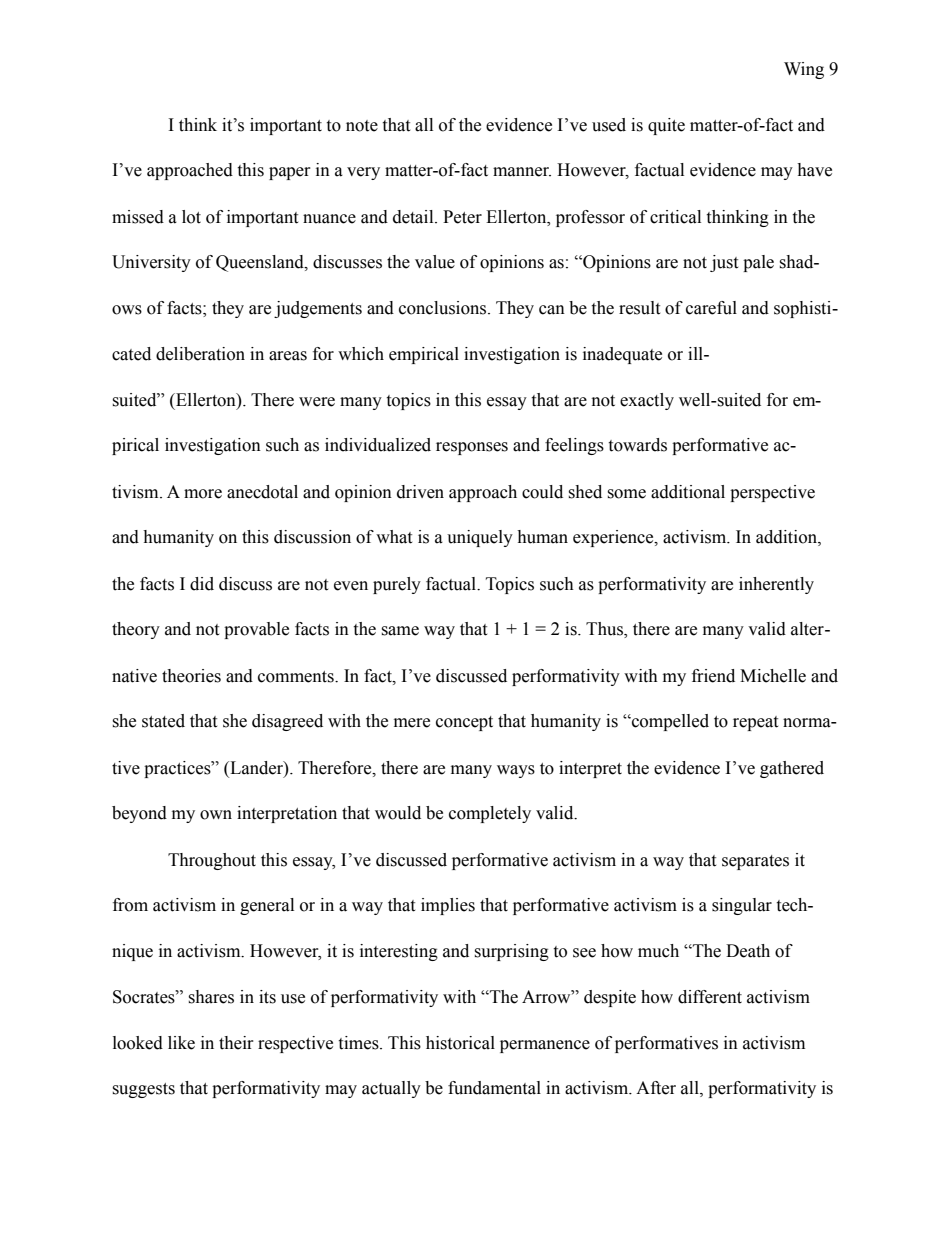 This screenshot has height=1233, width=952. I want to click on paper, so click(290, 173).
